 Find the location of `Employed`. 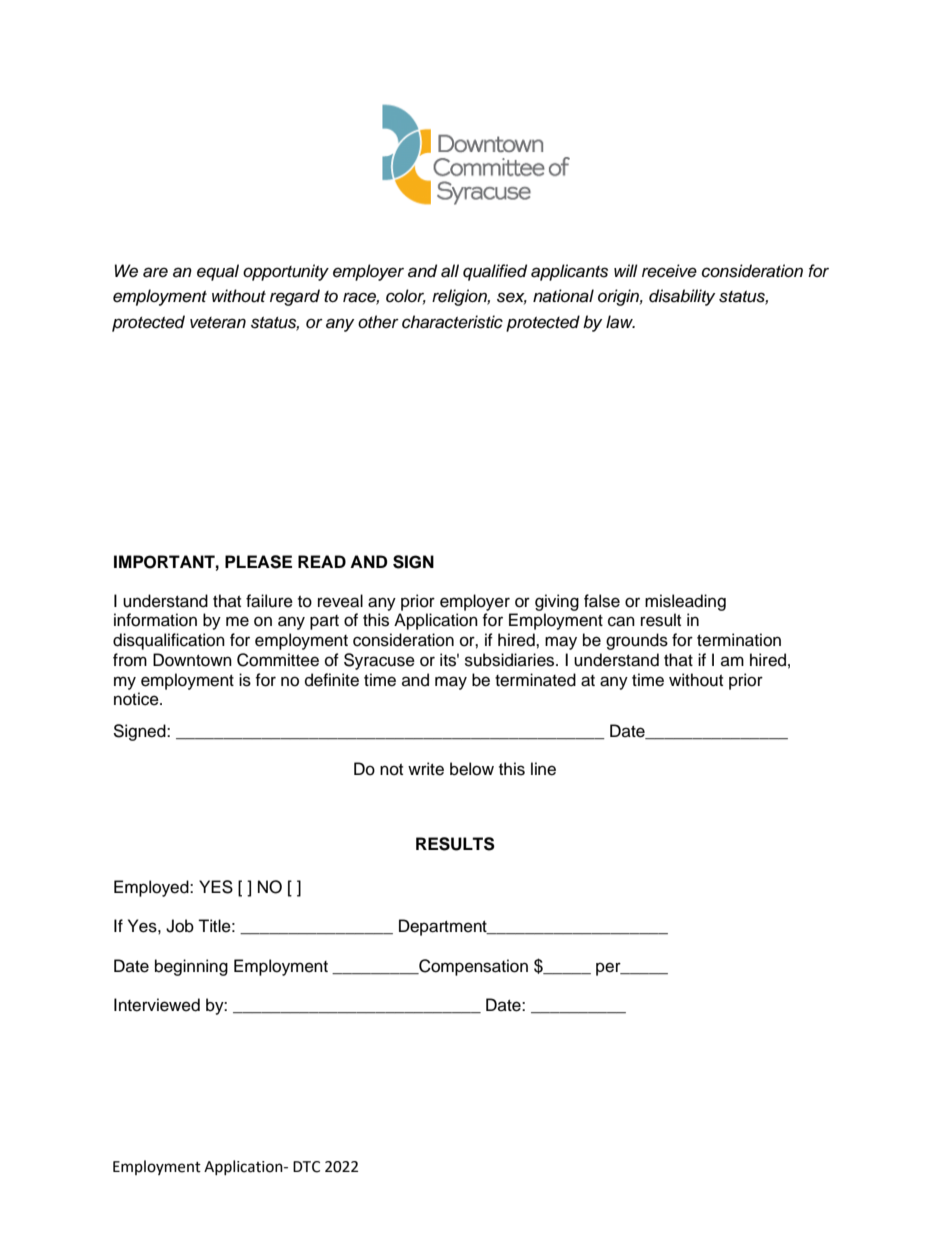

Employed is located at coordinates (152, 888).
